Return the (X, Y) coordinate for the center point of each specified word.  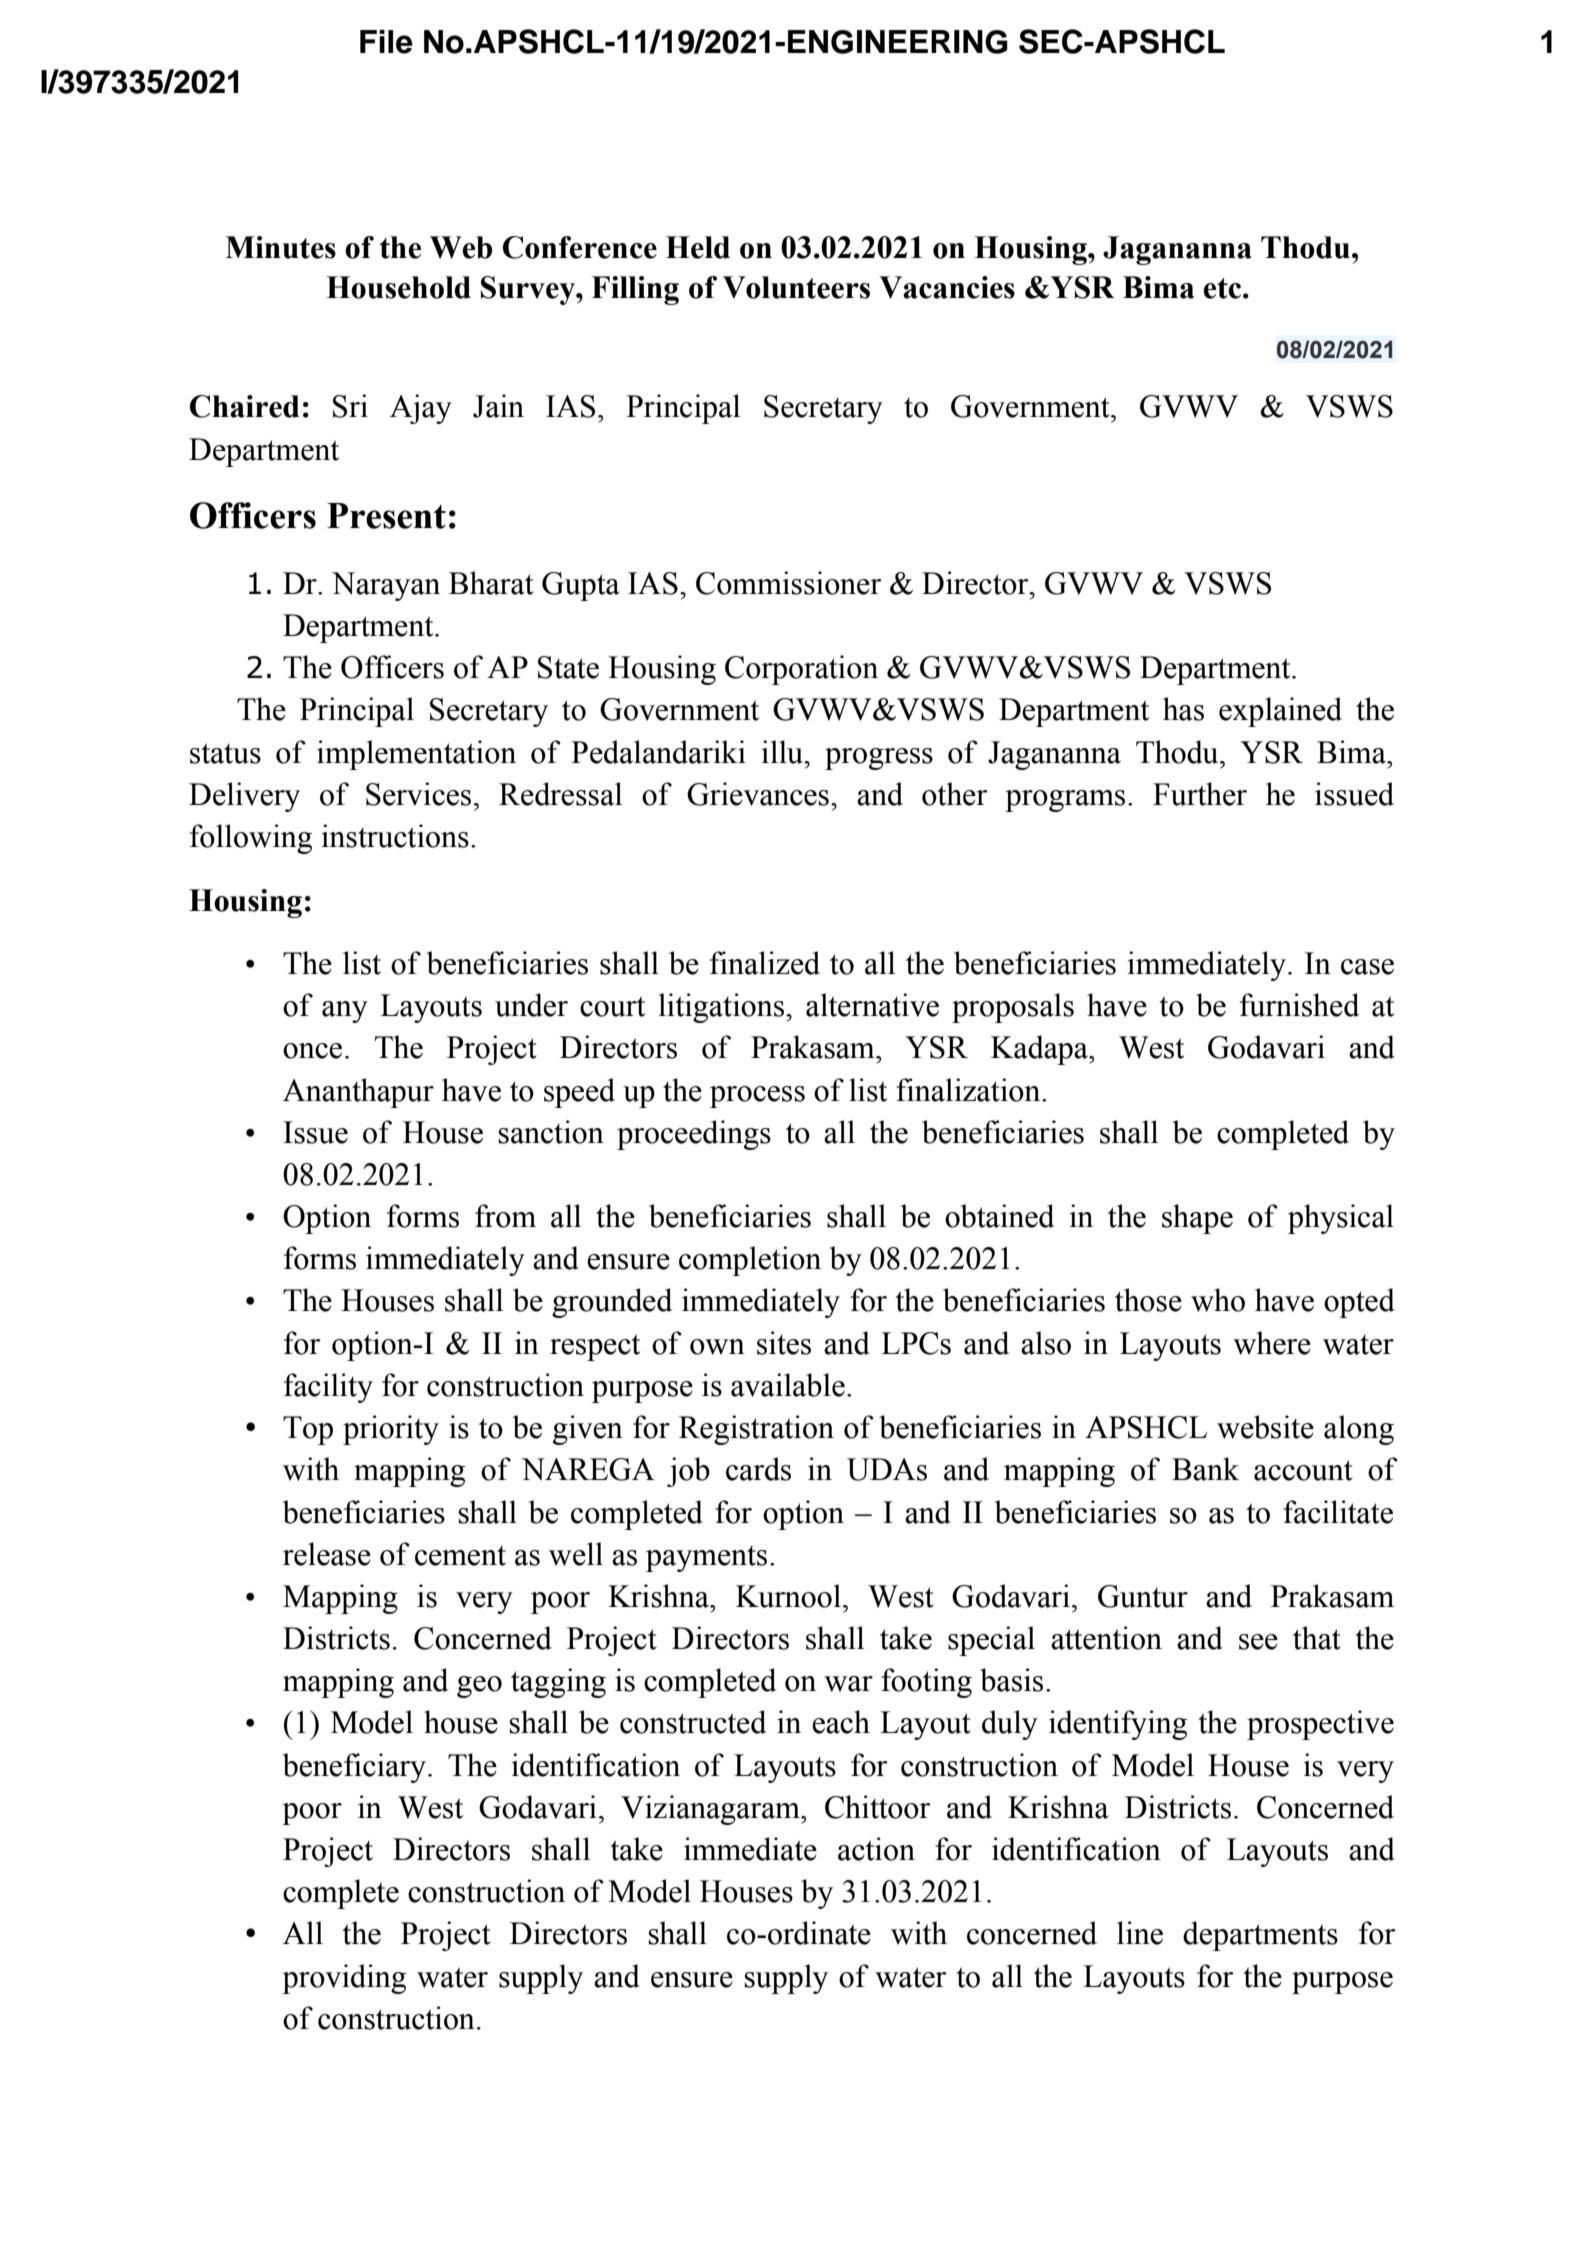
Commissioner (789, 583)
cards (758, 1469)
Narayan (386, 586)
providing (344, 1979)
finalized (765, 963)
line (1140, 1933)
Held (698, 247)
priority (391, 1430)
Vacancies (947, 287)
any (345, 1012)
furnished (1299, 1005)
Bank (1205, 1469)
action (876, 1849)
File (386, 42)
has (1183, 709)
